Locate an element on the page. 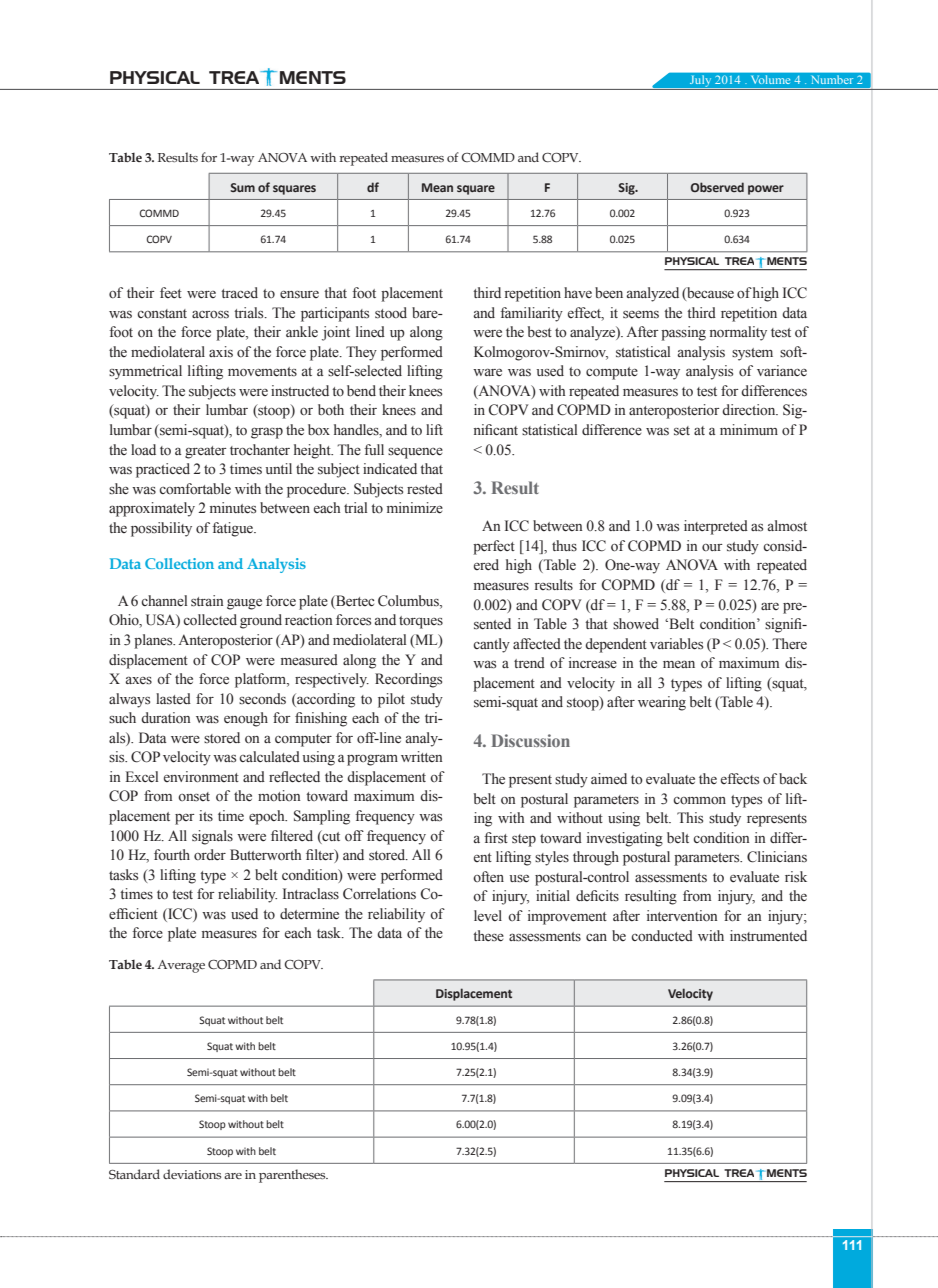 The height and width of the page is (1288, 938). wearing is located at coordinates (662, 703).
